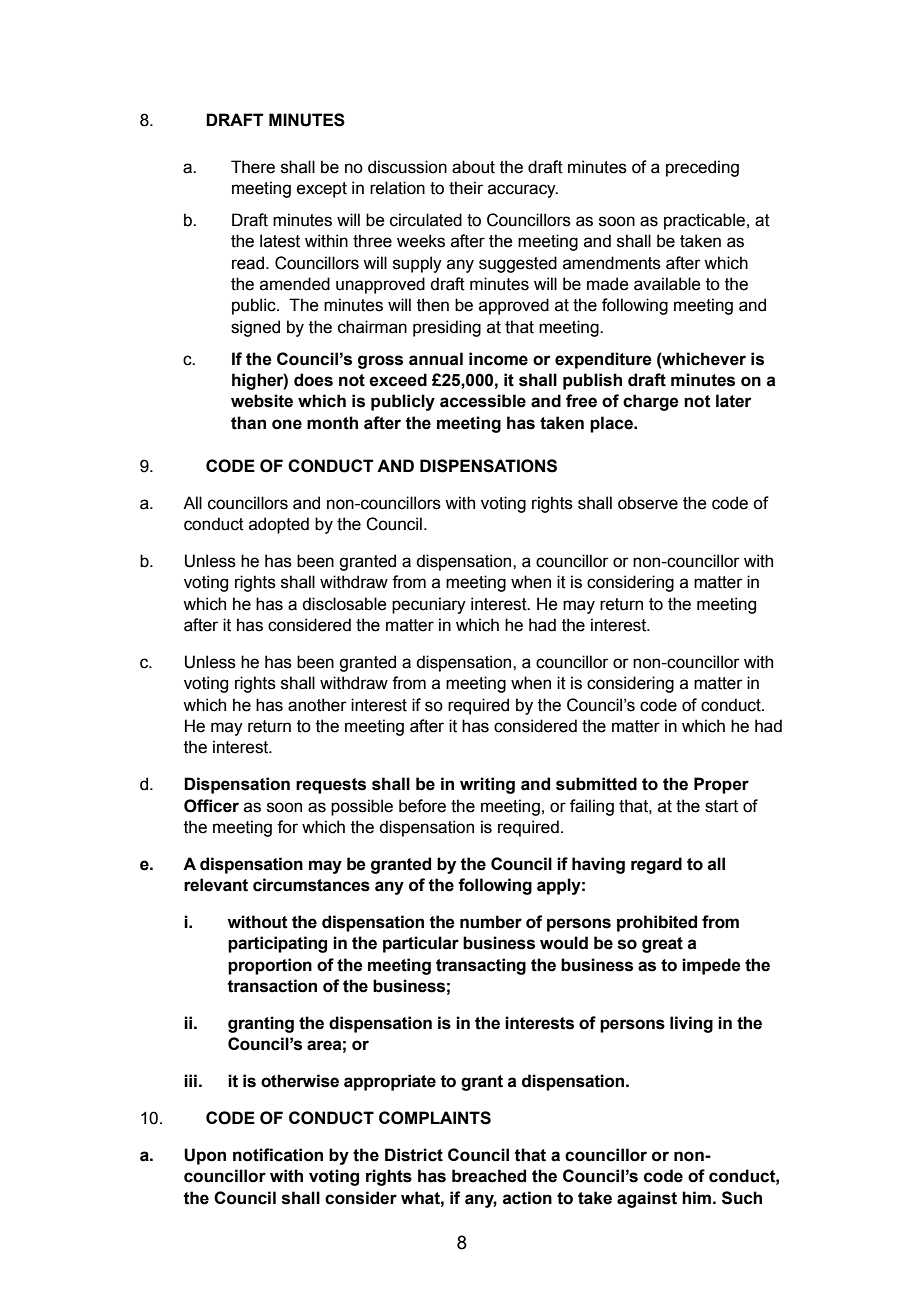 This screenshot has height=1308, width=924. I want to click on great, so click(662, 945).
